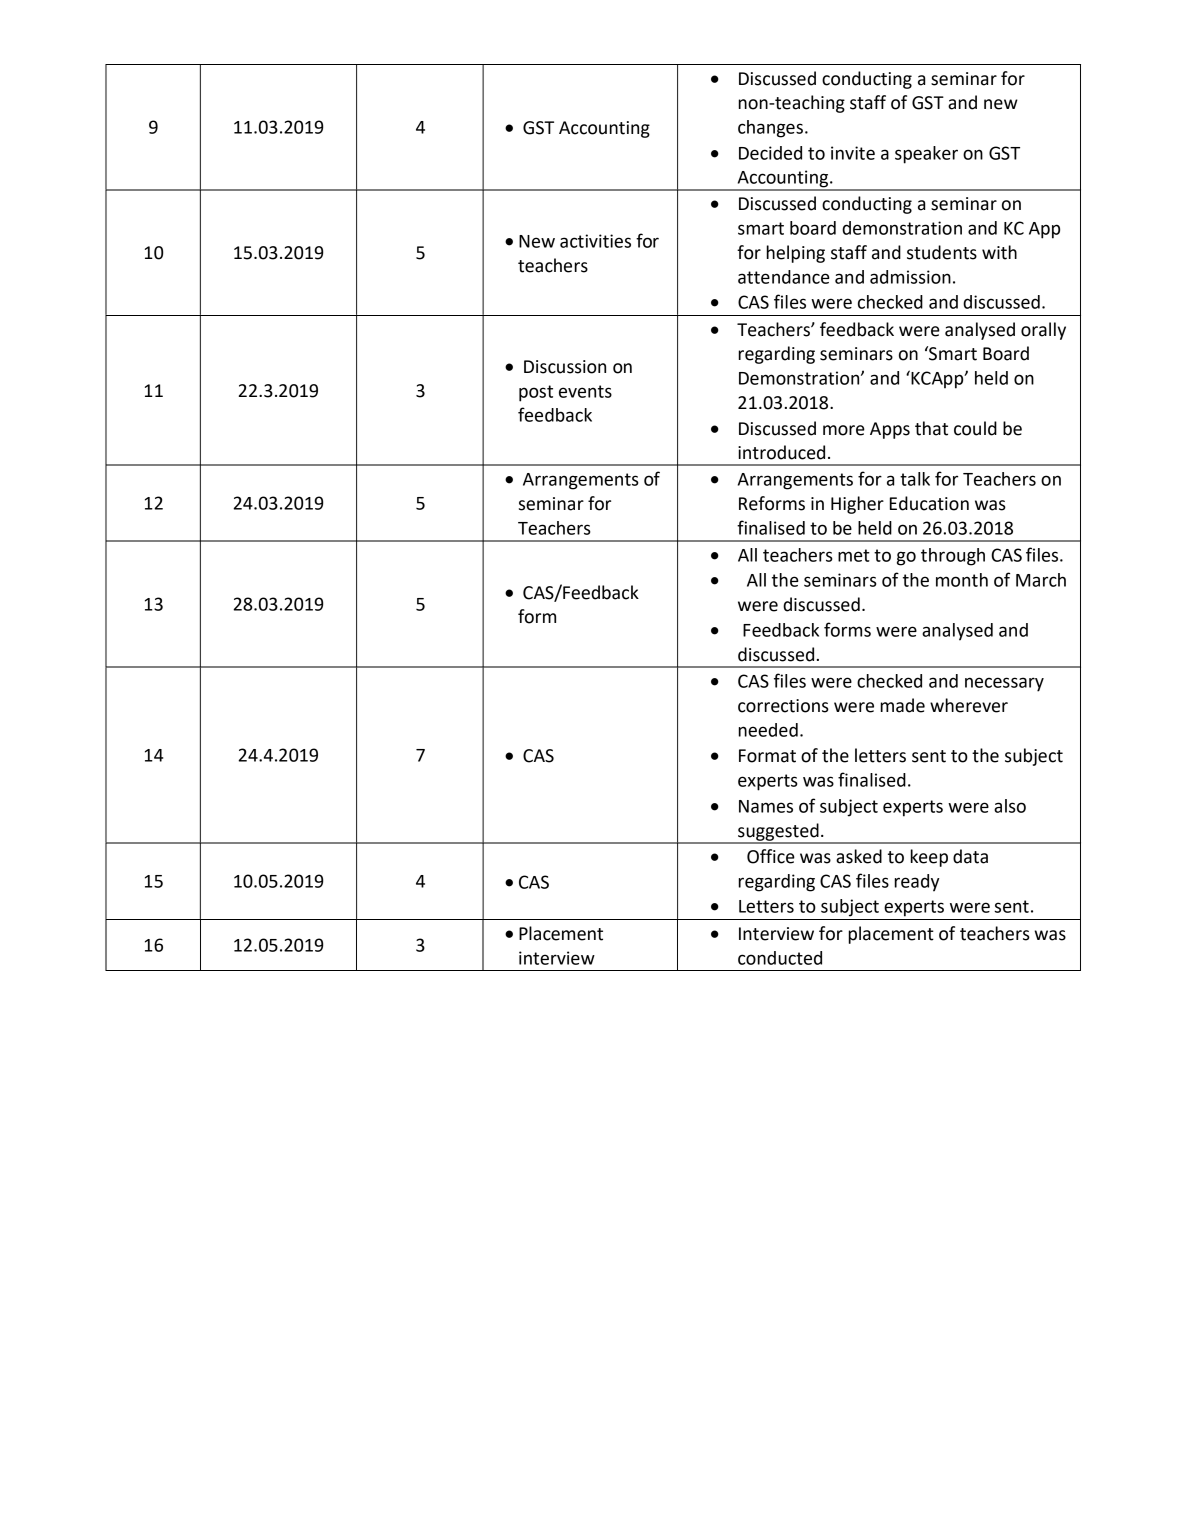 The height and width of the image is (1537, 1188). Describe the element at coordinates (780, 958) in the image. I see `conducted` at that location.
